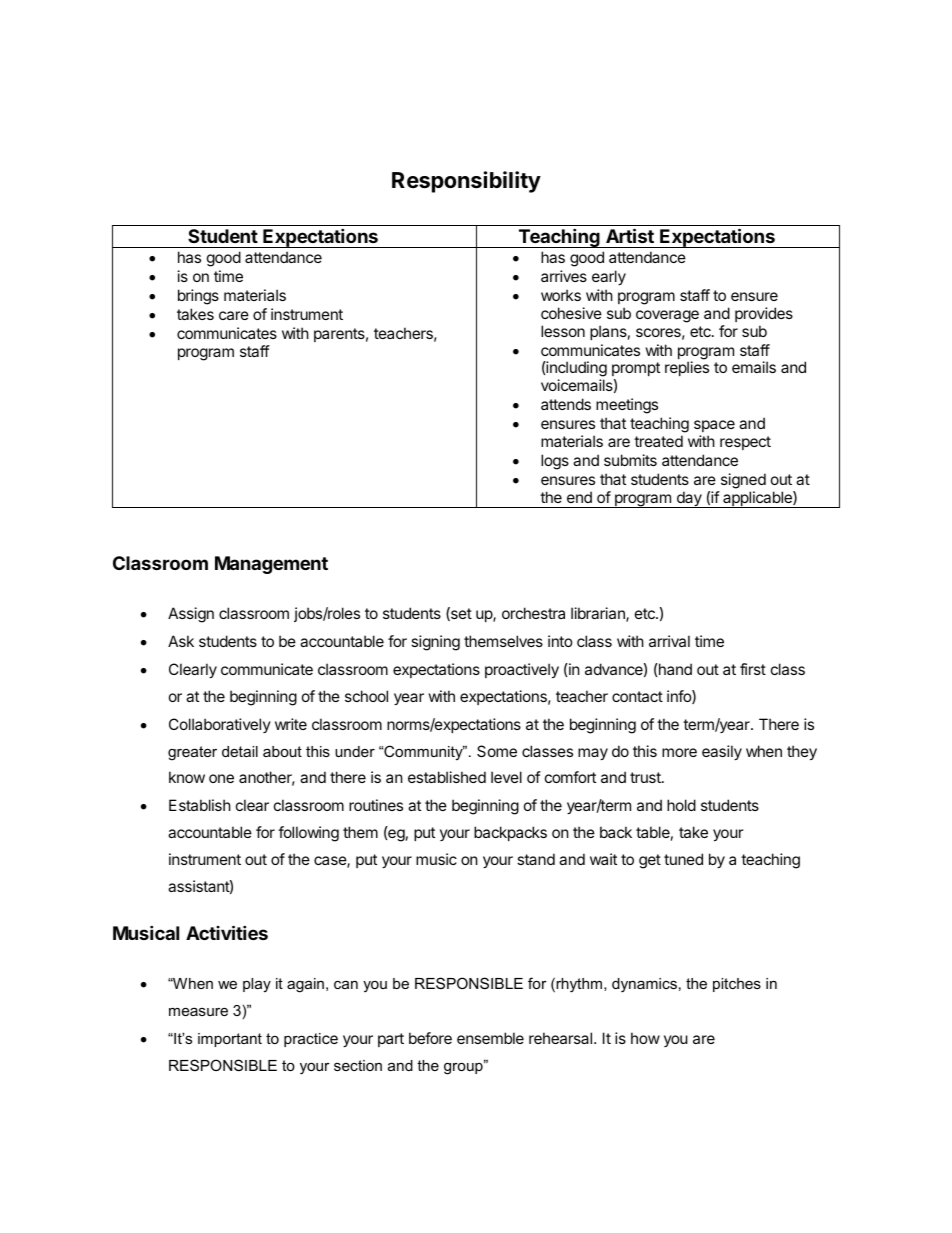  What do you see at coordinates (198, 297) in the document?
I see `brings` at bounding box center [198, 297].
